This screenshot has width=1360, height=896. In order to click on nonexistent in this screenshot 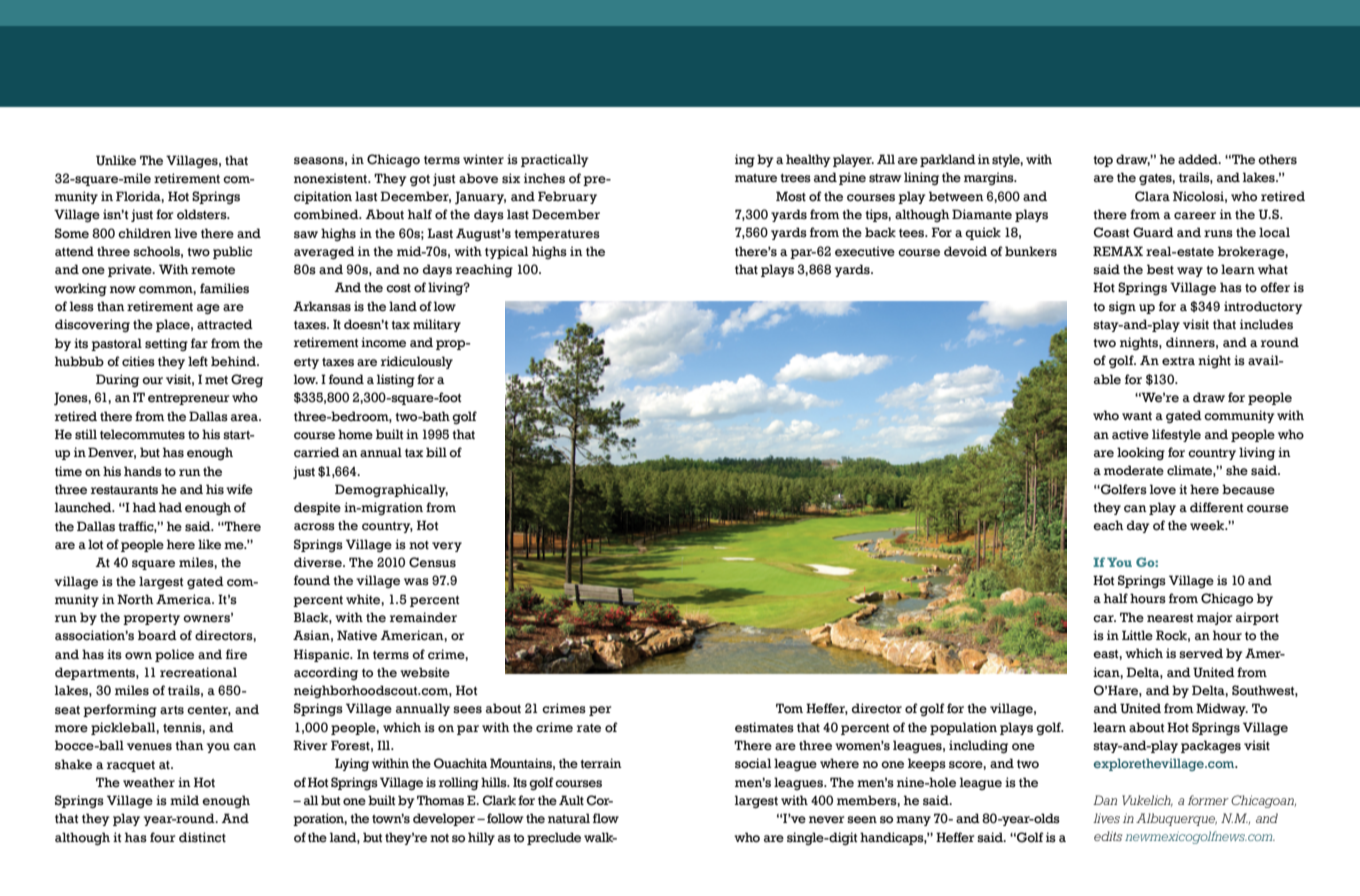, I will do `click(331, 178)`.
